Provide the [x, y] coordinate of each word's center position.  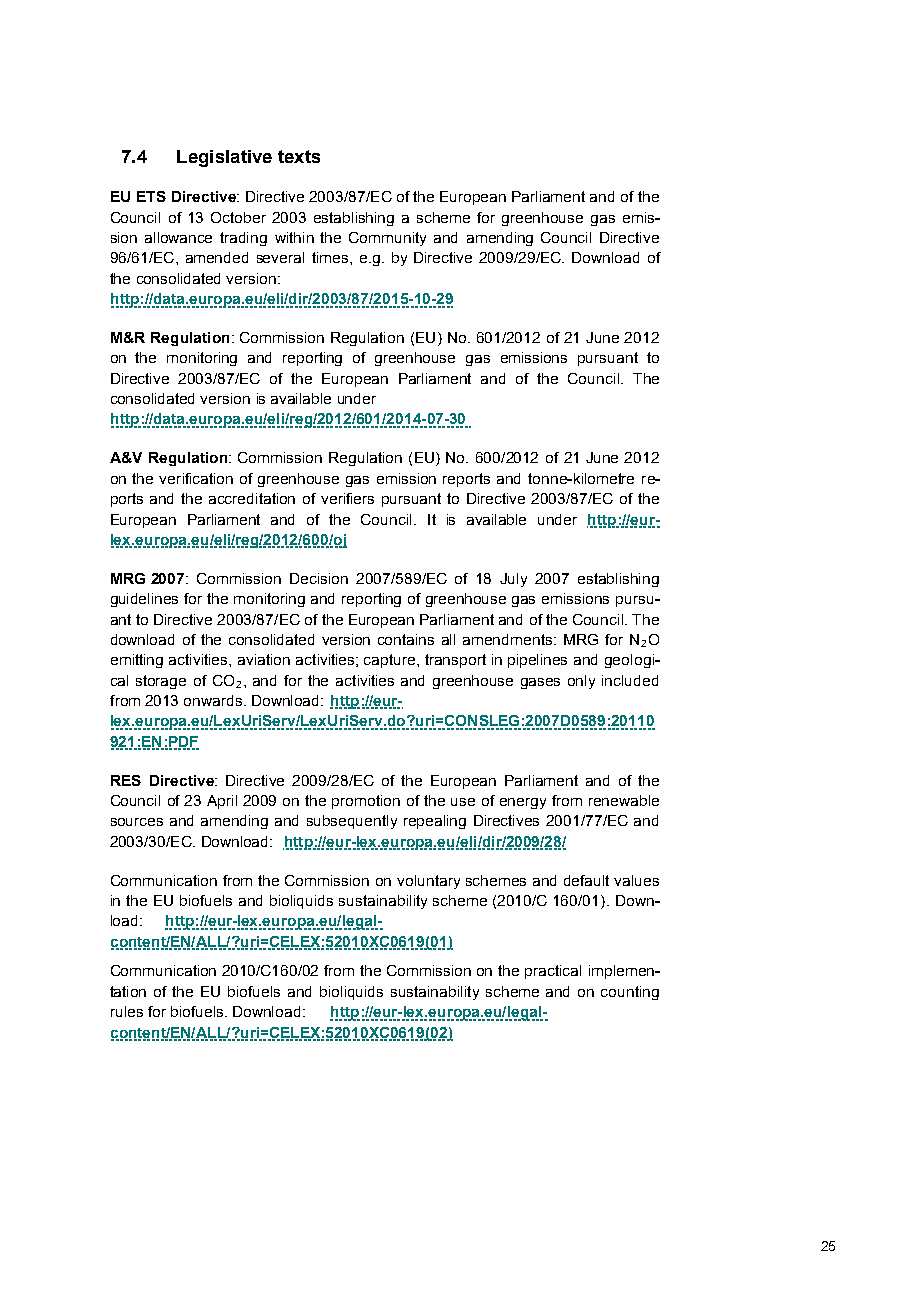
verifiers [347, 498]
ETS [151, 196]
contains [406, 639]
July [513, 580]
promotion [366, 802]
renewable [624, 800]
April [222, 802]
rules [127, 1011]
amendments [507, 639]
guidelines [144, 600]
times [331, 257]
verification [196, 478]
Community [387, 239]
